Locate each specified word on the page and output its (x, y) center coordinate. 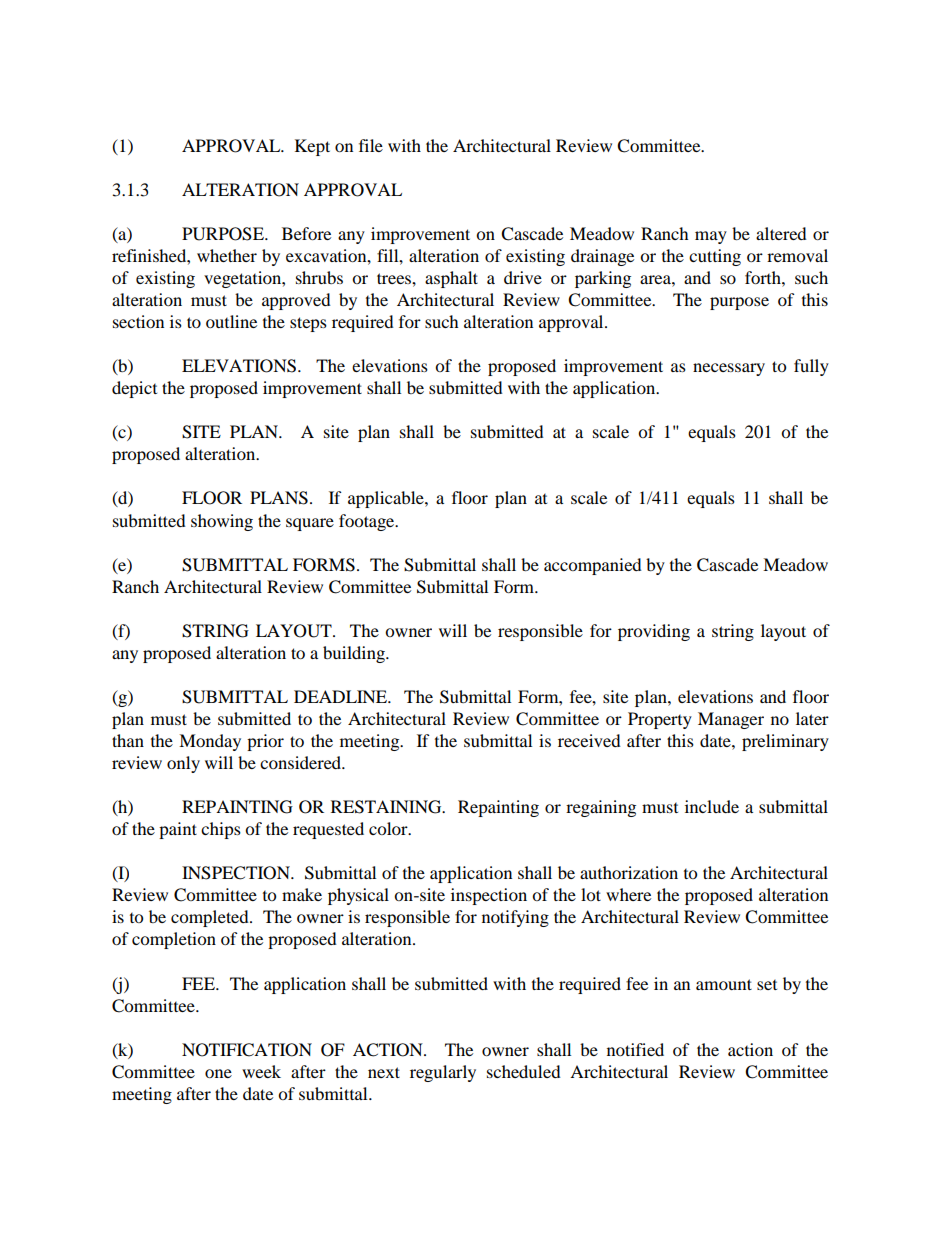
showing (222, 522)
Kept (312, 147)
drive (523, 277)
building (355, 654)
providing (654, 632)
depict (134, 389)
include (712, 806)
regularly (443, 1073)
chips (221, 830)
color (389, 828)
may (711, 237)
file (371, 145)
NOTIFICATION (247, 1050)
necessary (729, 369)
